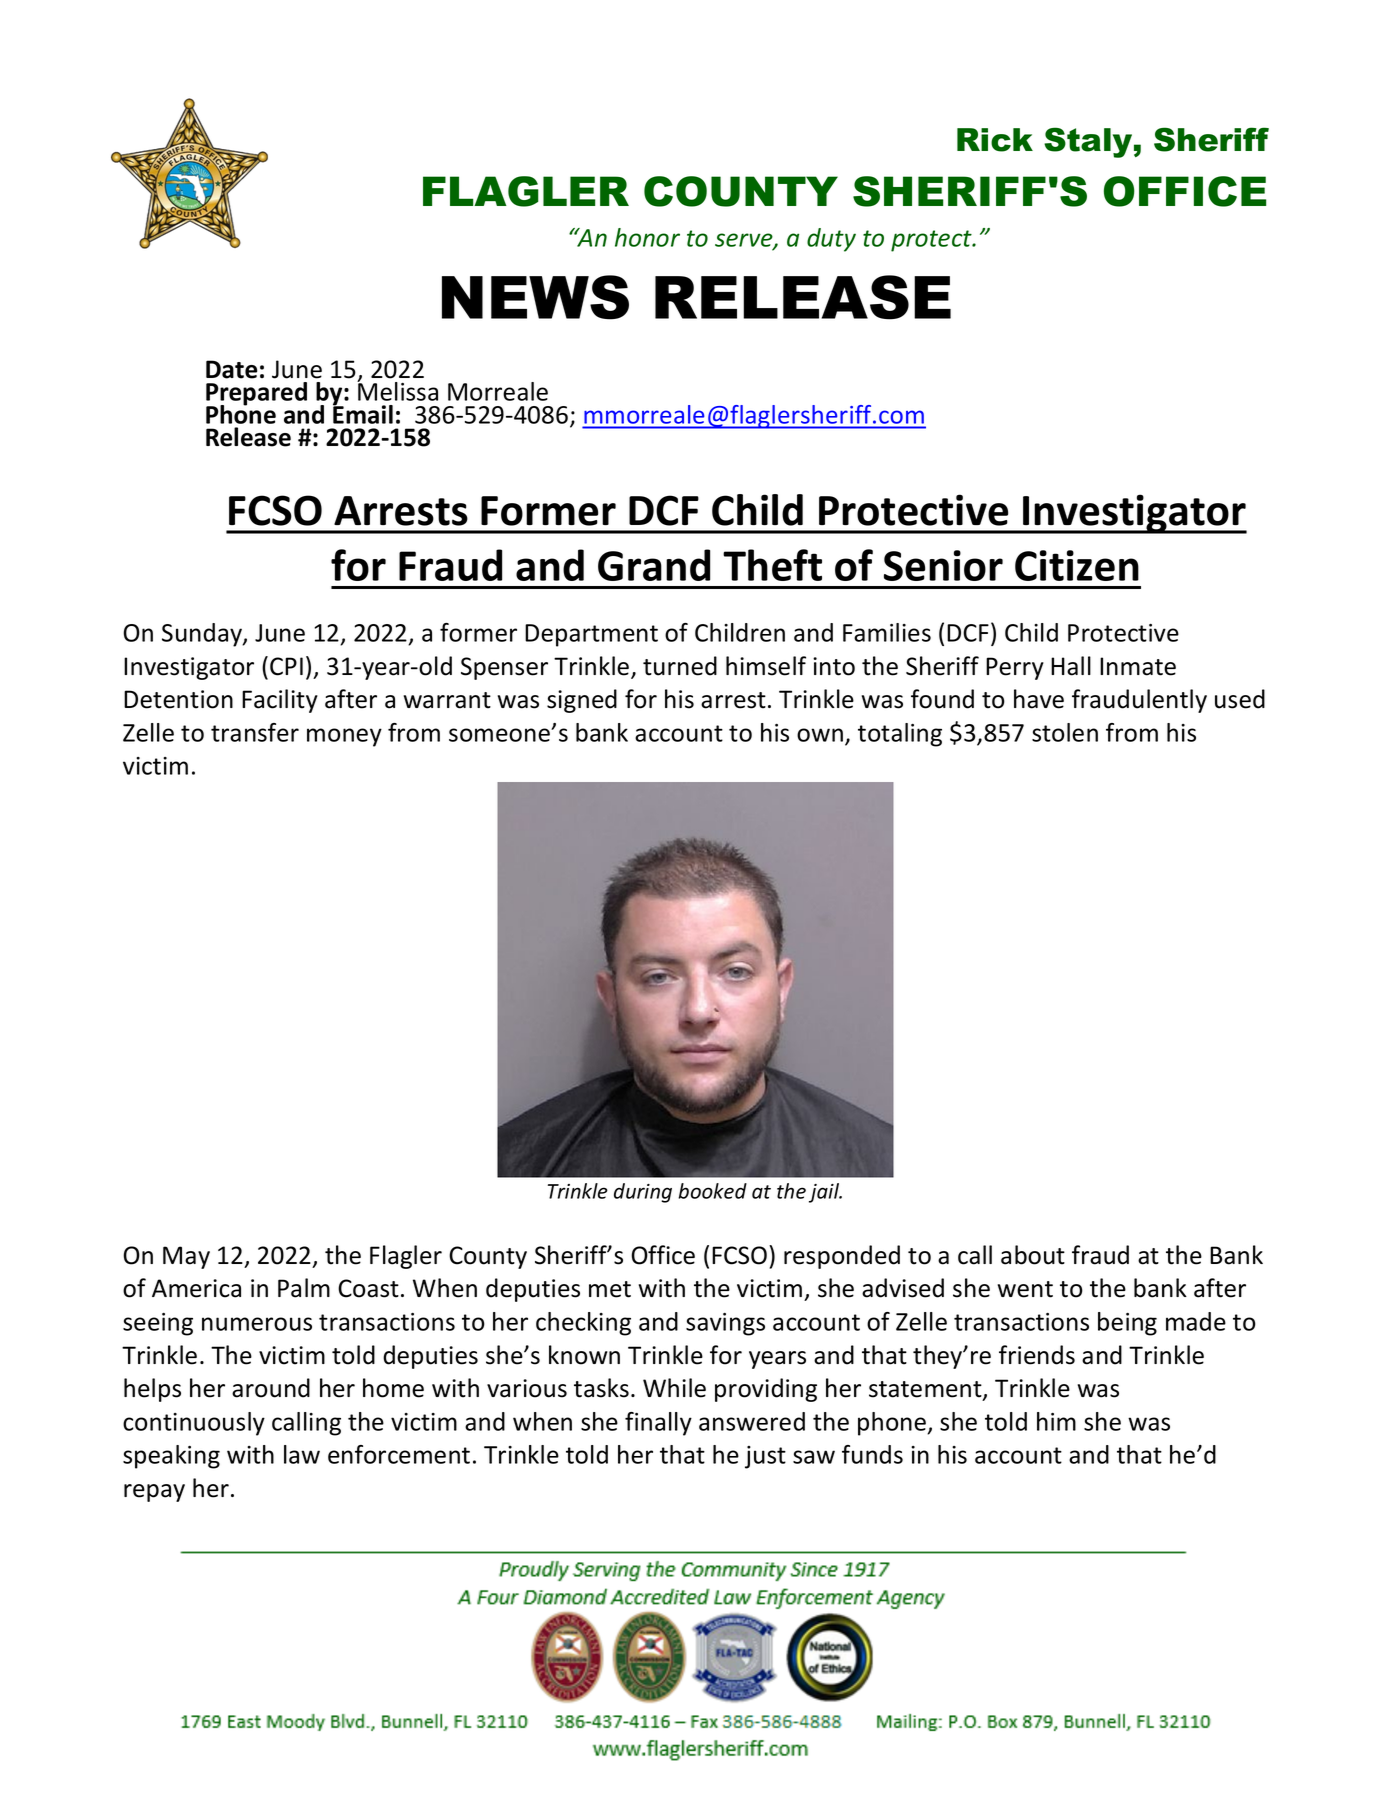  What do you see at coordinates (1077, 565) in the screenshot?
I see `Citizen` at bounding box center [1077, 565].
